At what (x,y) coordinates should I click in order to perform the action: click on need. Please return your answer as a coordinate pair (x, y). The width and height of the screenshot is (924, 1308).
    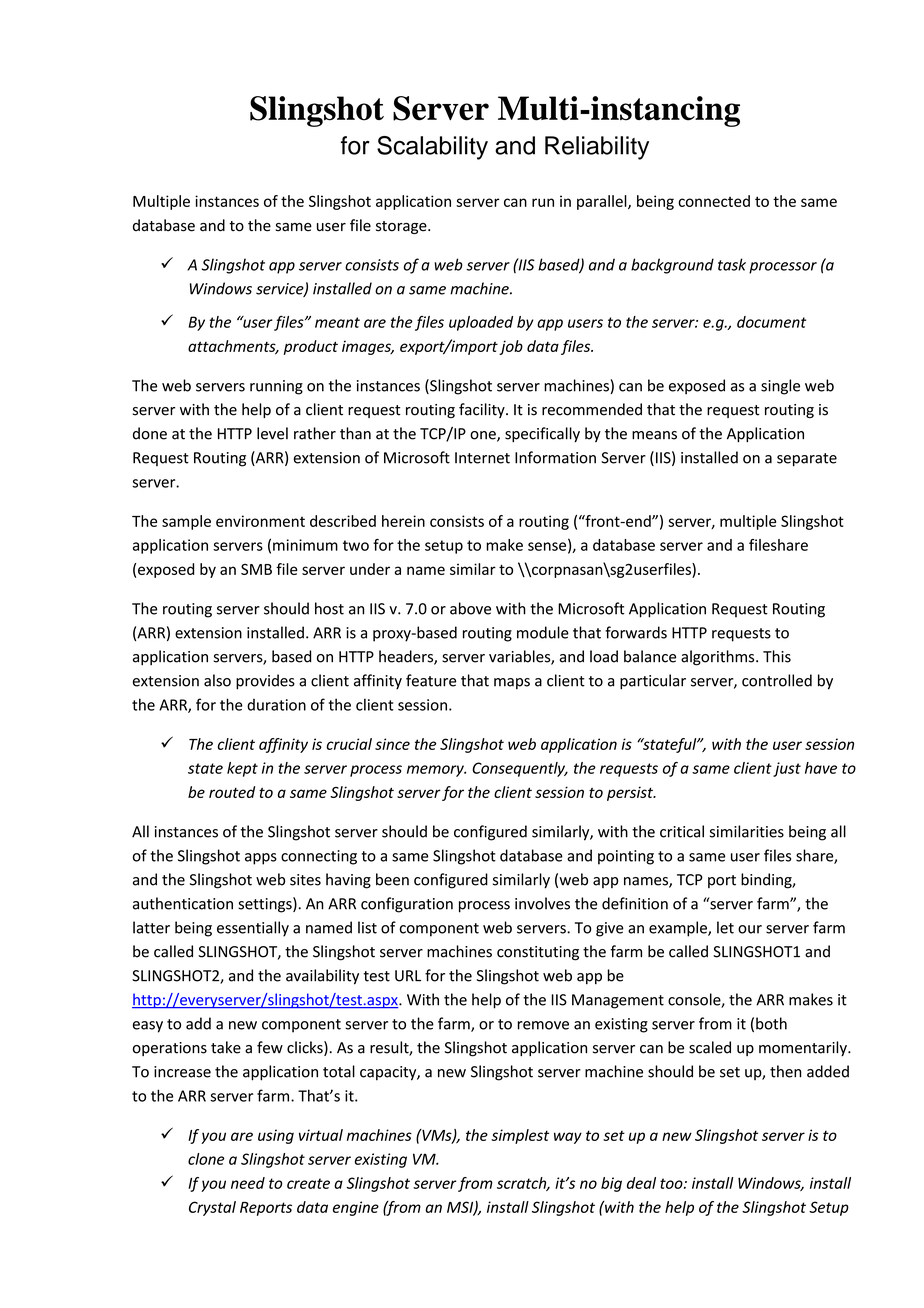
    Looking at the image, I should click on (248, 1183).
